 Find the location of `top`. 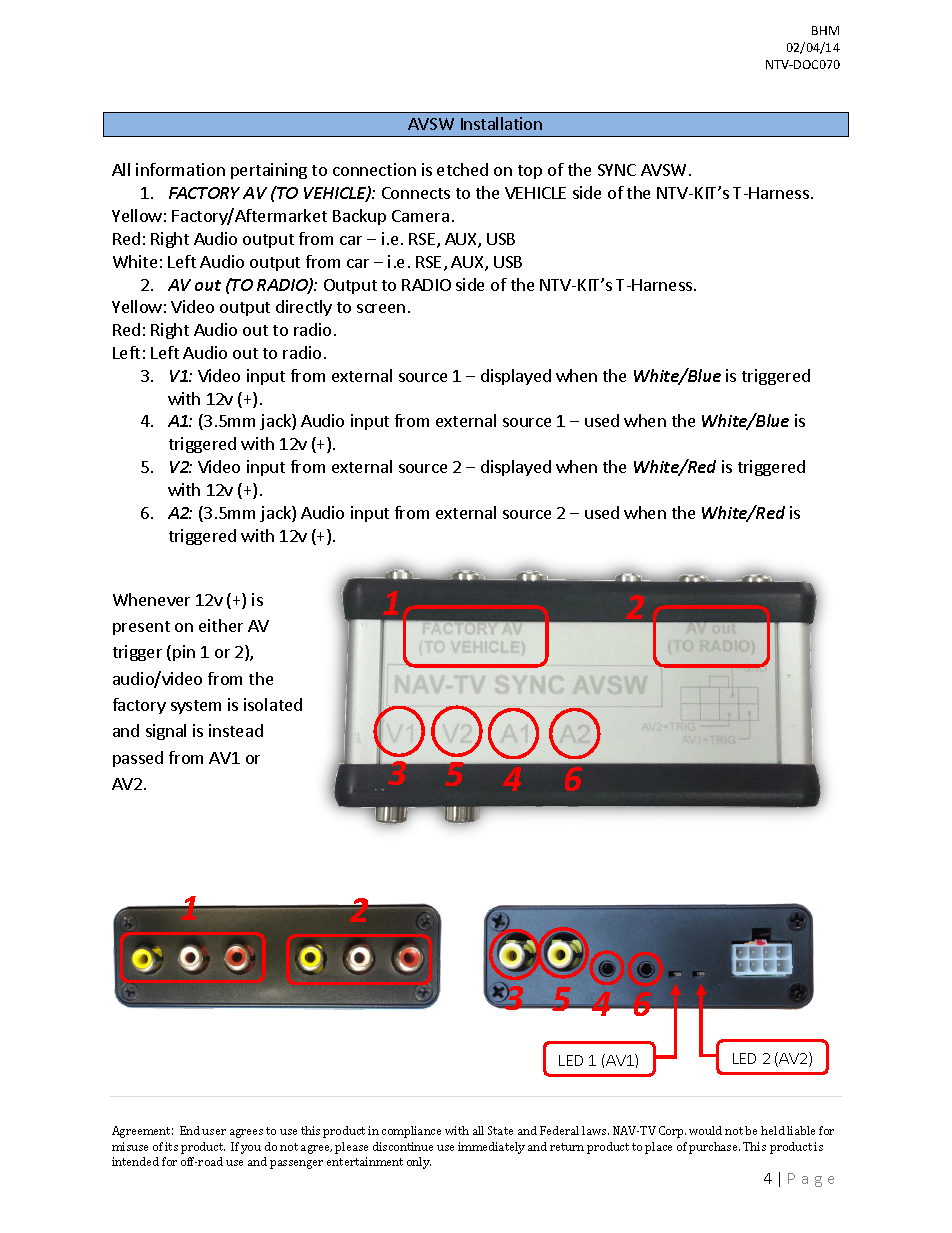

top is located at coordinates (530, 172).
